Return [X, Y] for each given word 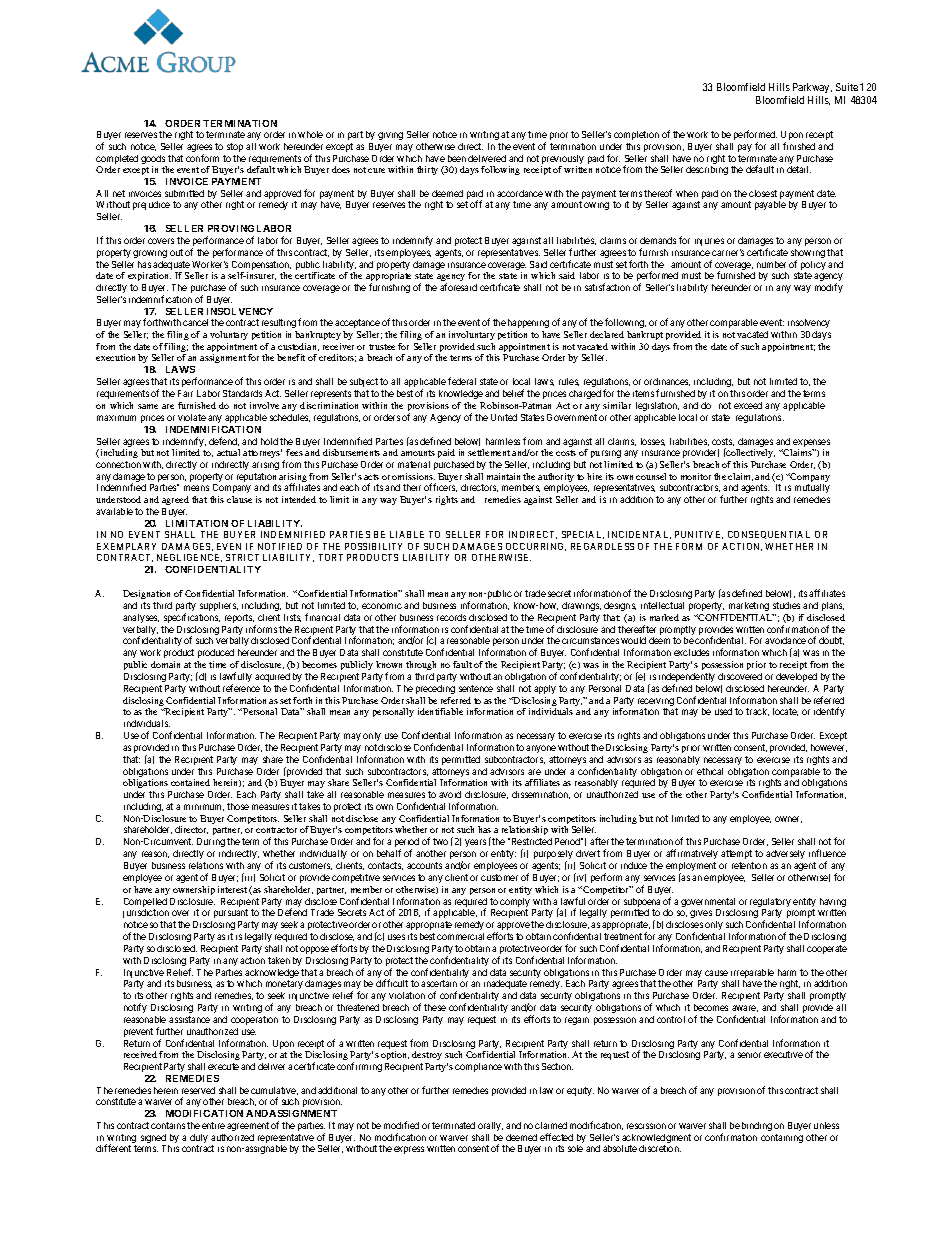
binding [757, 1126]
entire [213, 1125]
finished [799, 146]
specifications [192, 618]
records [451, 617]
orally [490, 1126]
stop [235, 147]
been [457, 158]
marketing [749, 606]
